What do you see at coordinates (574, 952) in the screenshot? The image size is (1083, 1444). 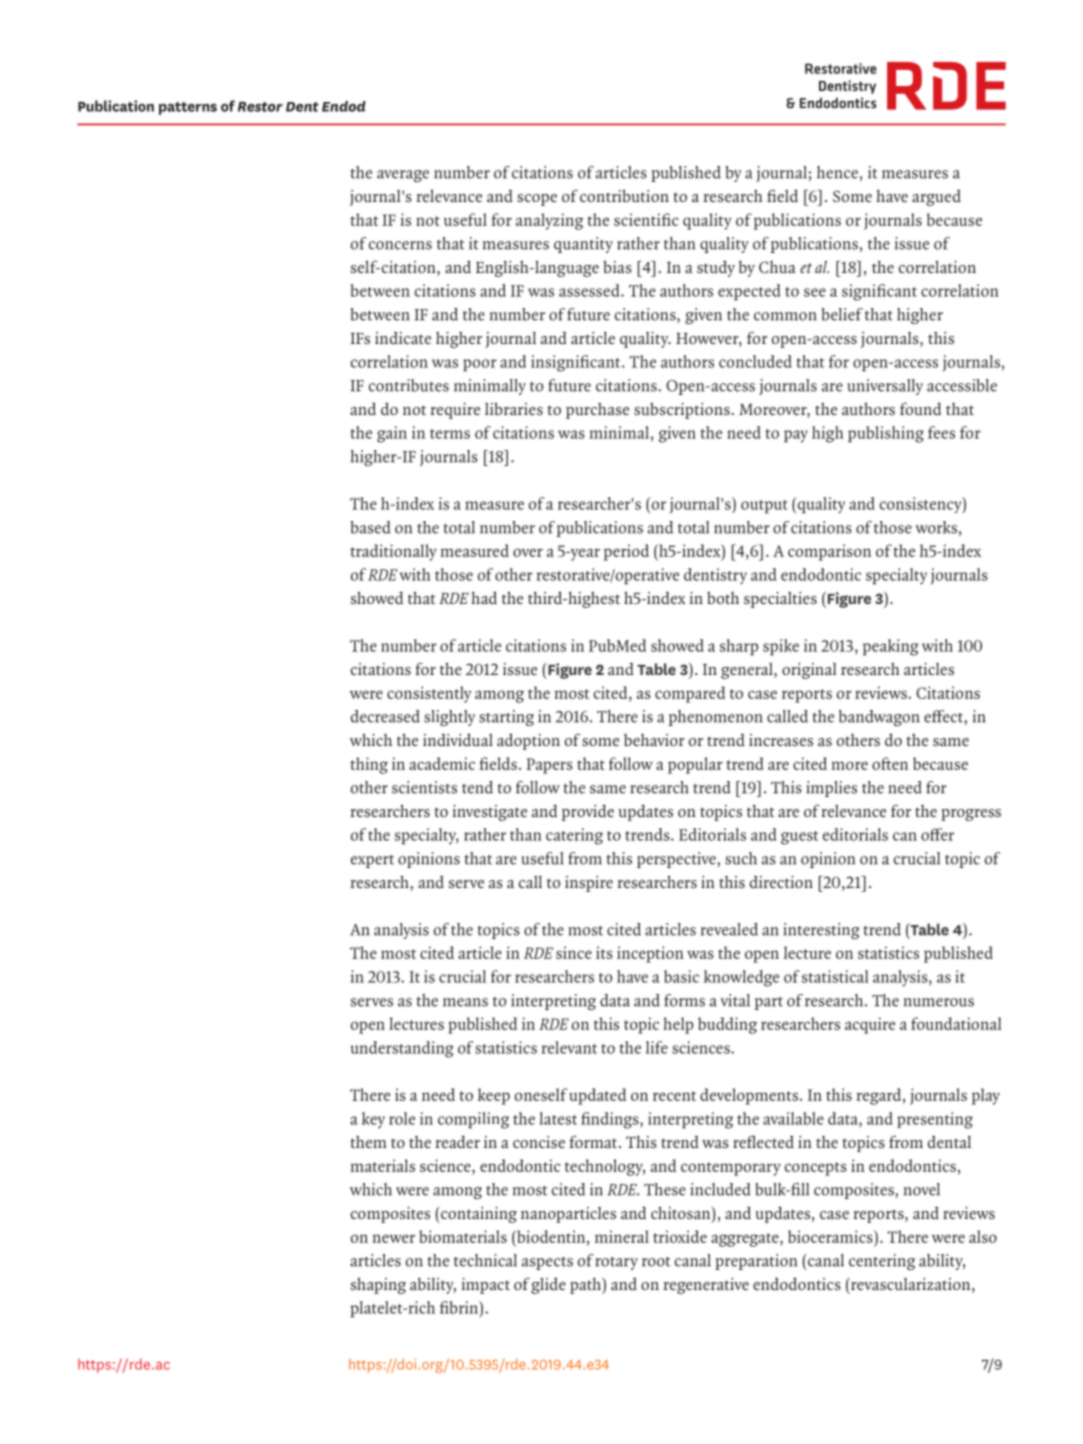 I see `since` at bounding box center [574, 952].
